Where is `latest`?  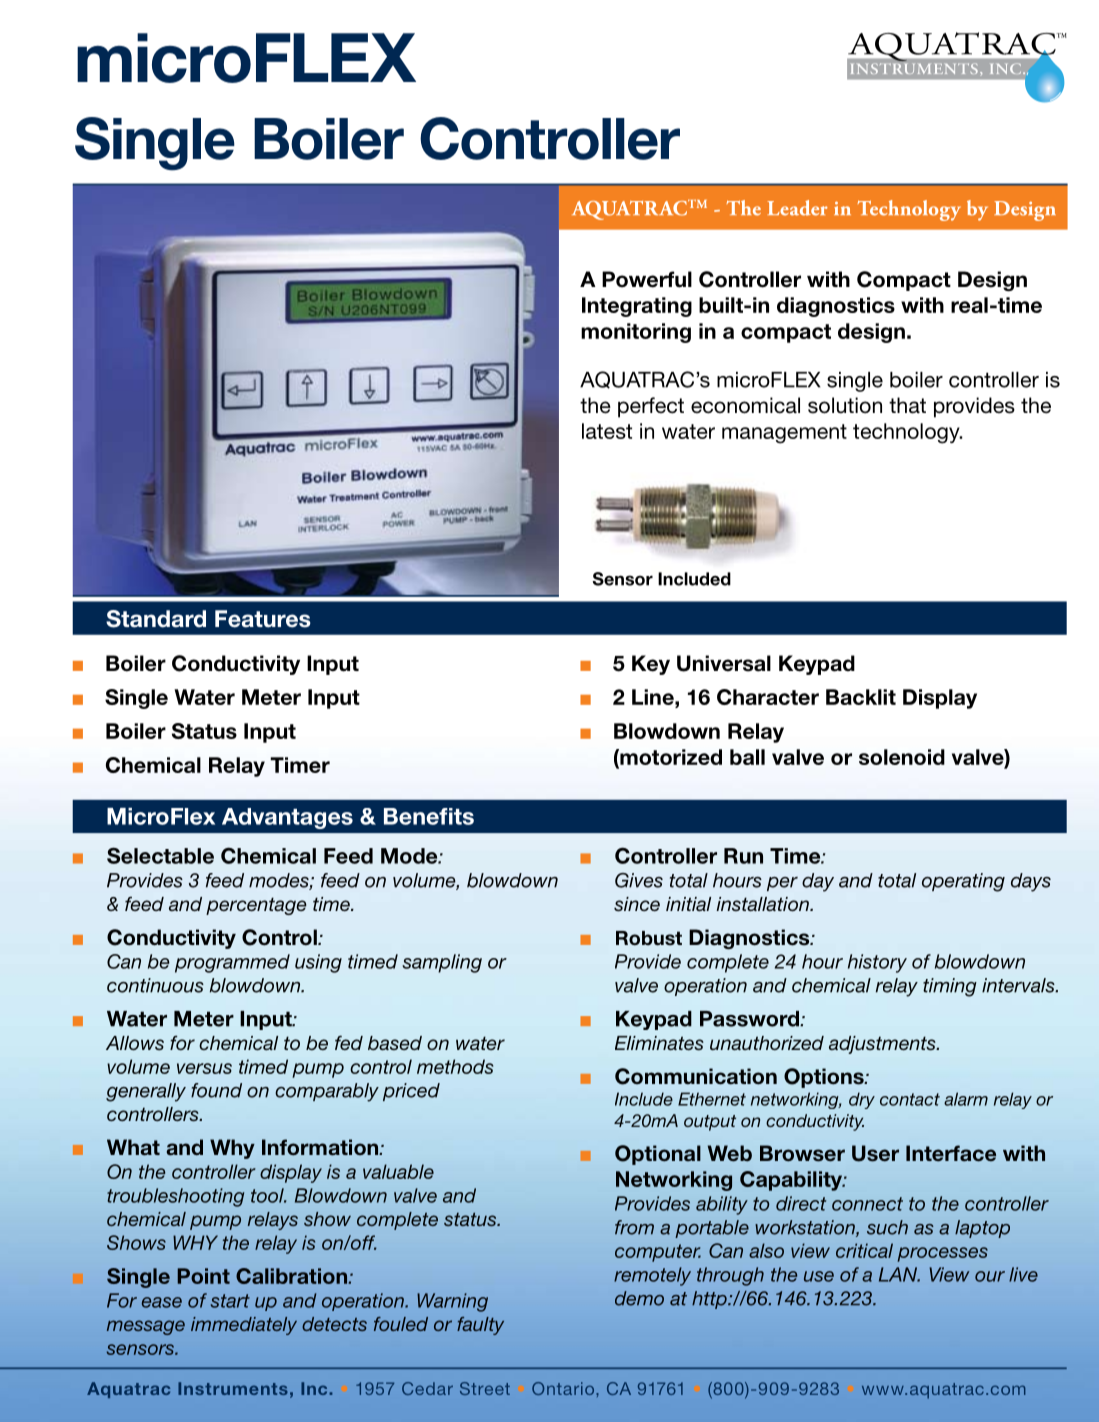
latest is located at coordinates (607, 431).
